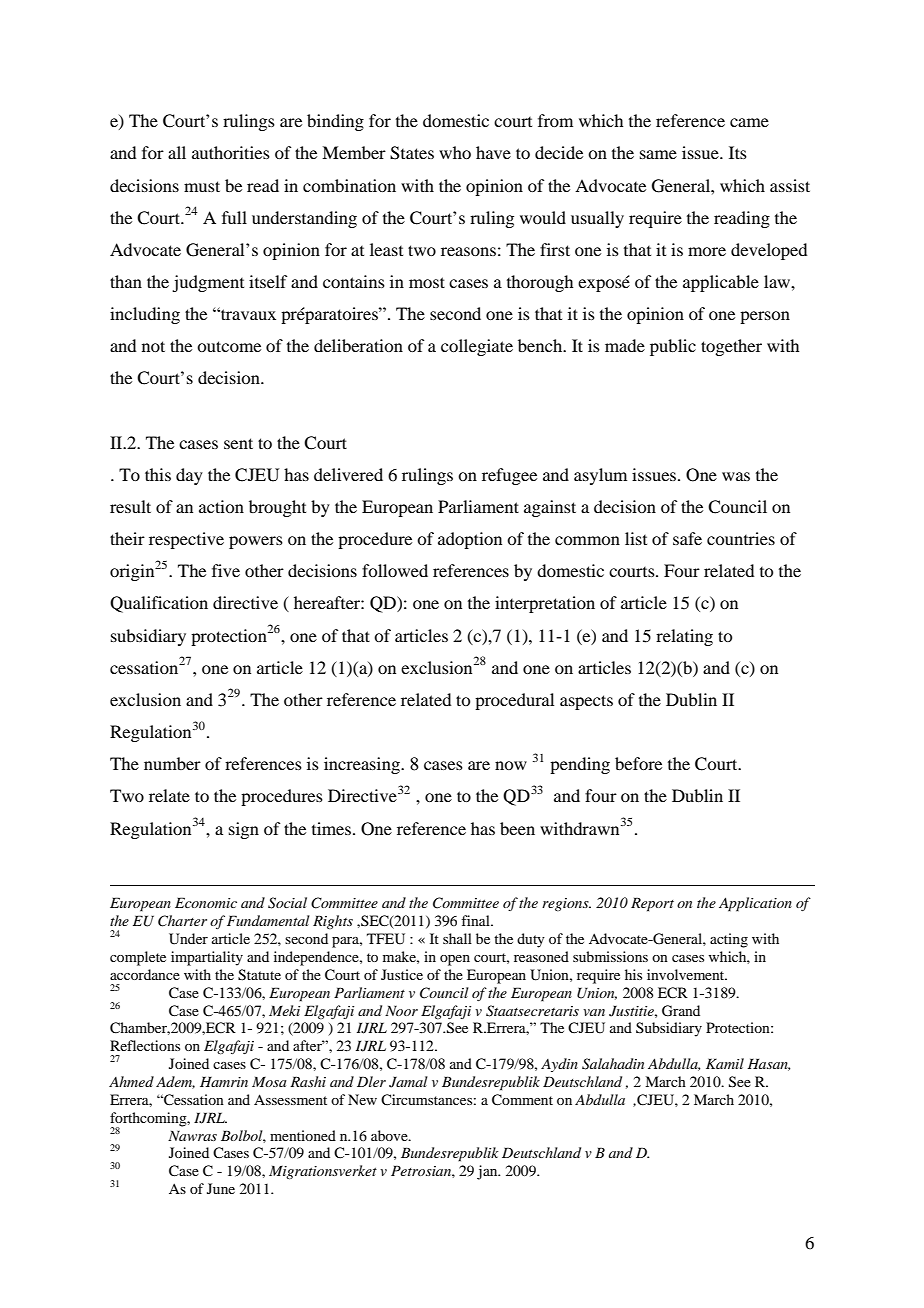 The width and height of the screenshot is (924, 1308). What do you see at coordinates (725, 1063) in the screenshot?
I see `Kamil` at bounding box center [725, 1063].
